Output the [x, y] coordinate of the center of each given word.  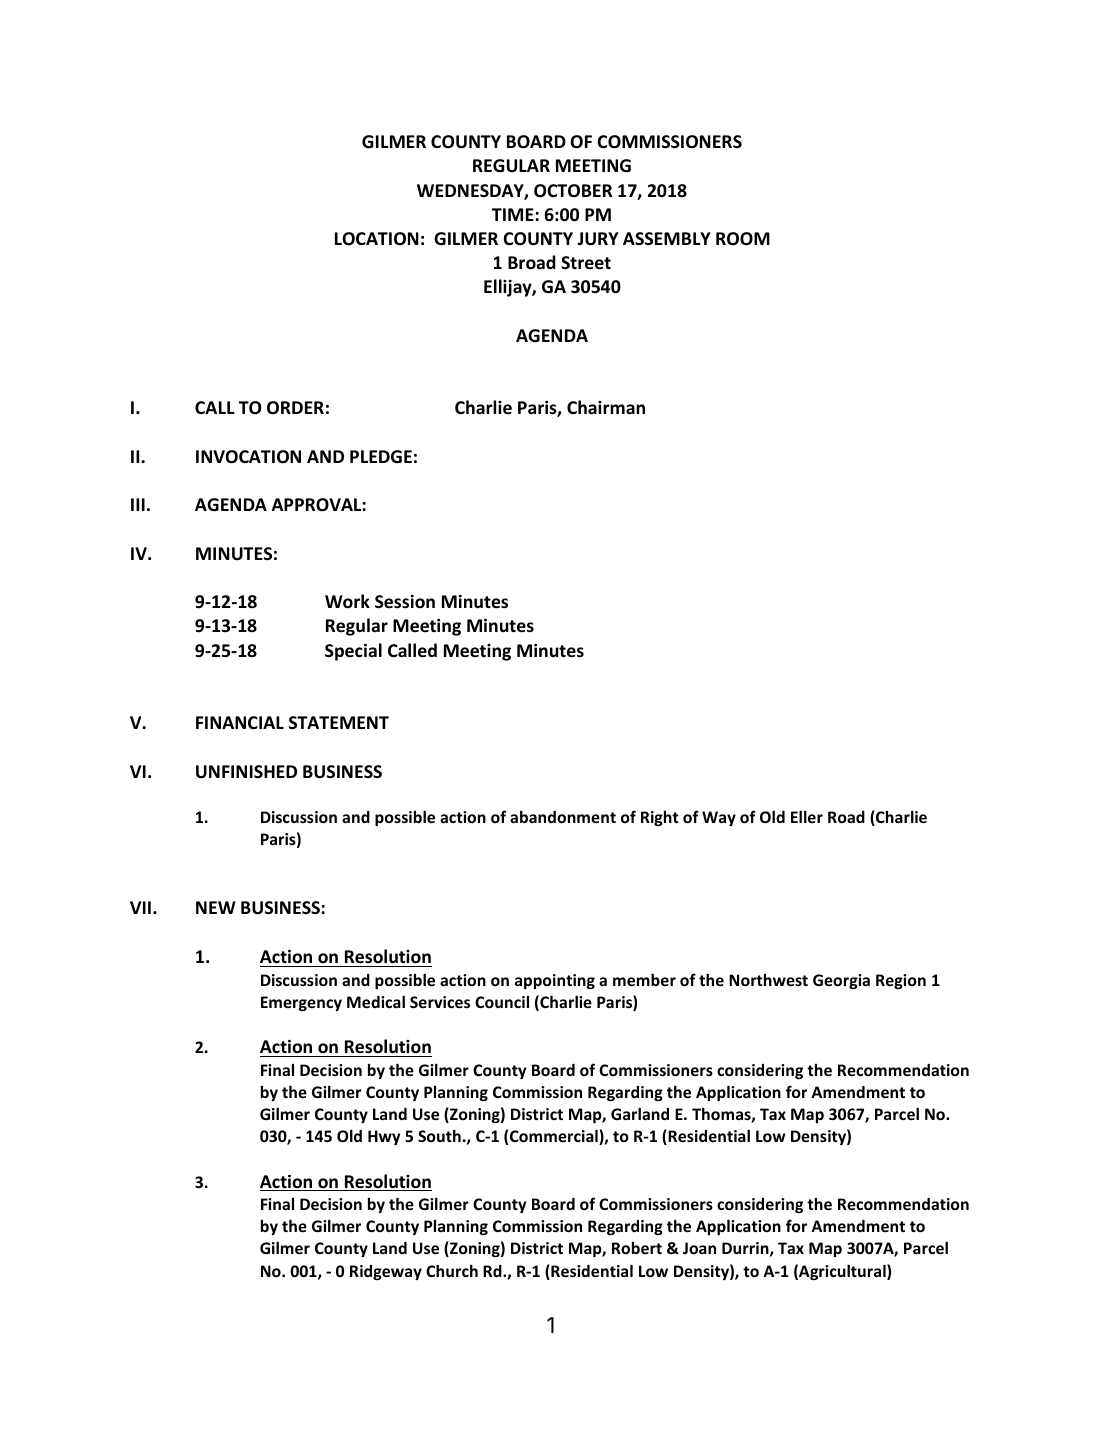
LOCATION [377, 239]
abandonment [563, 816]
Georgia [841, 981]
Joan [699, 1248]
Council [502, 1002]
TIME [513, 214]
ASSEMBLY [666, 238]
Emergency [301, 1003]
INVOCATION [248, 457]
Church [452, 1270]
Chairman [606, 407]
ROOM [743, 239]
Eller [807, 816]
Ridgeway [386, 1272]
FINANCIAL [240, 722]
